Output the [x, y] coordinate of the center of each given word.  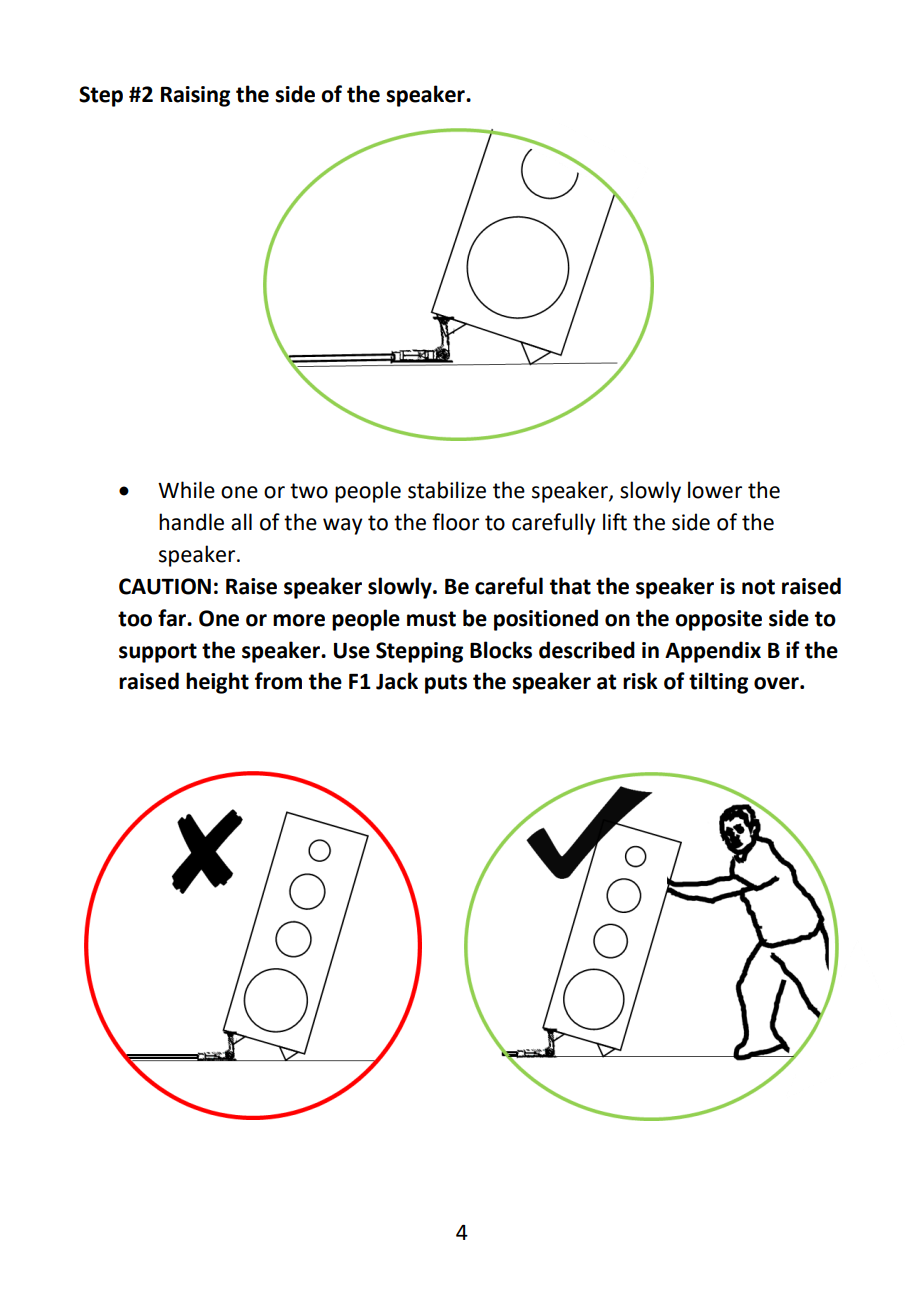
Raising [195, 96]
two [309, 491]
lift [615, 522]
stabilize [447, 490]
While [186, 490]
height [217, 683]
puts [446, 684]
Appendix [713, 652]
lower [715, 490]
